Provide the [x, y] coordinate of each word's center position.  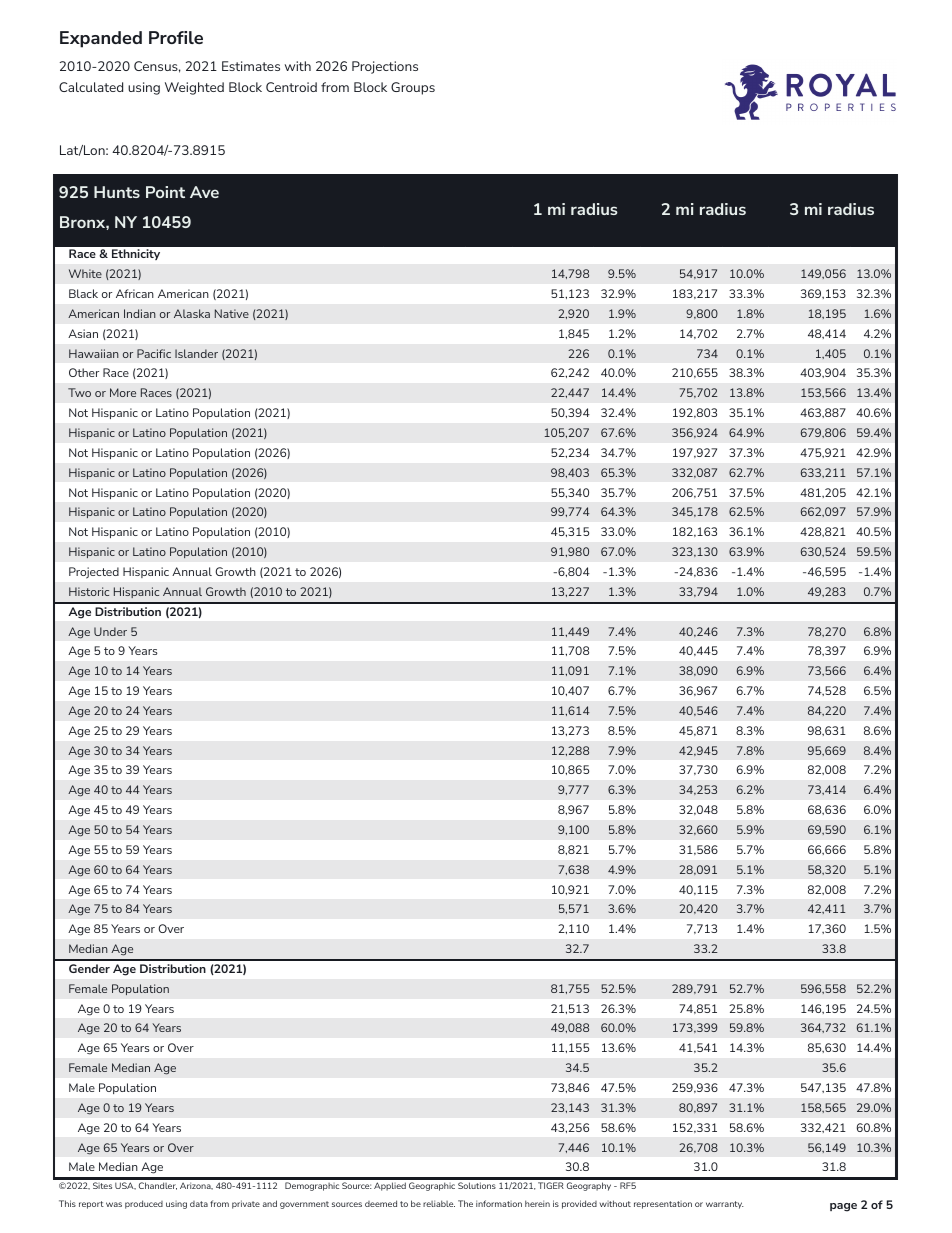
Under [110, 631]
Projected [94, 573]
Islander [196, 353]
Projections [385, 67]
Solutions [477, 1185]
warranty [725, 1205]
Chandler [158, 1186]
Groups [413, 88]
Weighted [194, 88]
